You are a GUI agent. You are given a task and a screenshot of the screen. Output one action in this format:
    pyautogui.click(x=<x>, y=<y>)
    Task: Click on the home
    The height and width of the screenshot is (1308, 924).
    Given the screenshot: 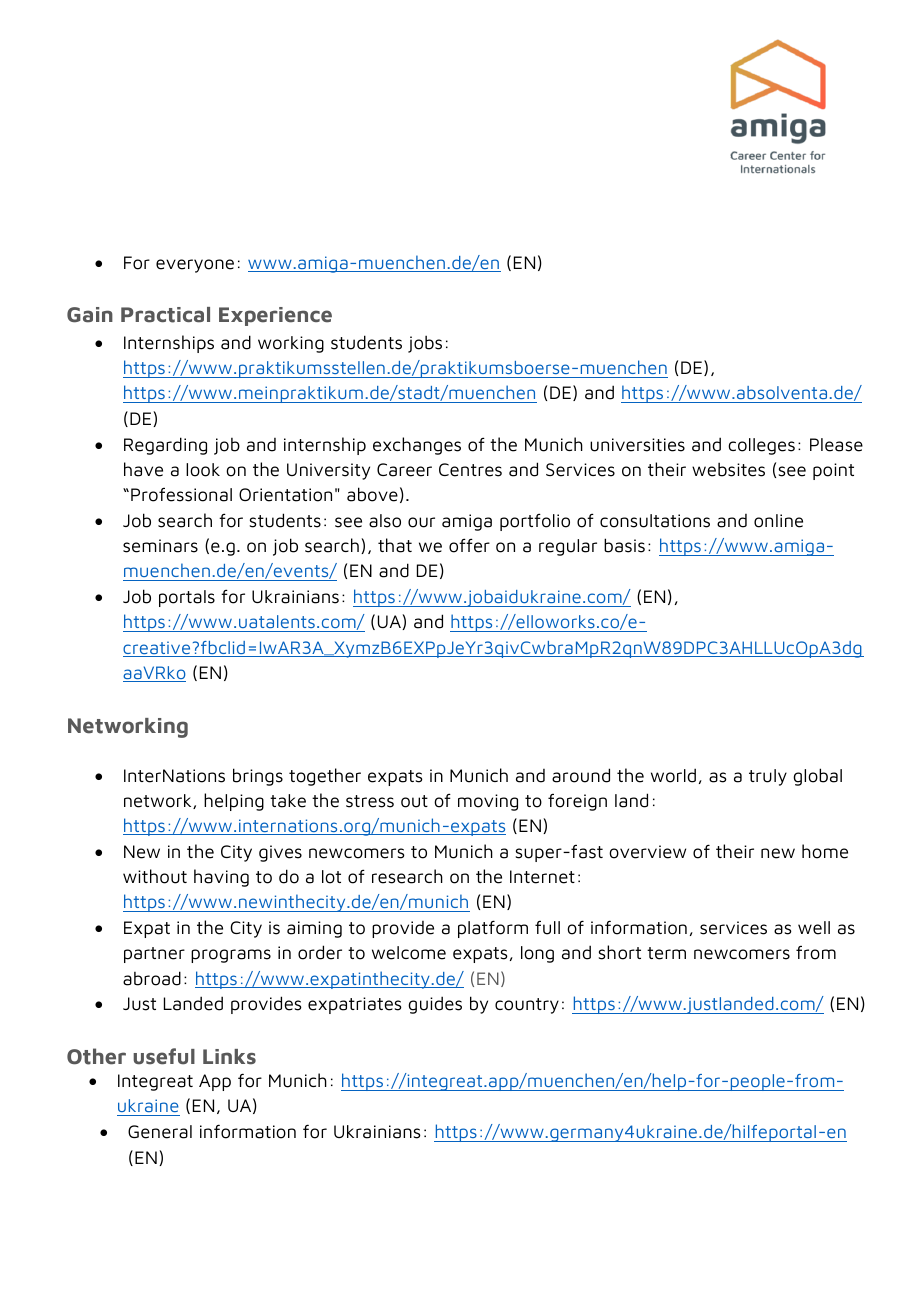 What is the action you would take?
    pyautogui.click(x=825, y=851)
